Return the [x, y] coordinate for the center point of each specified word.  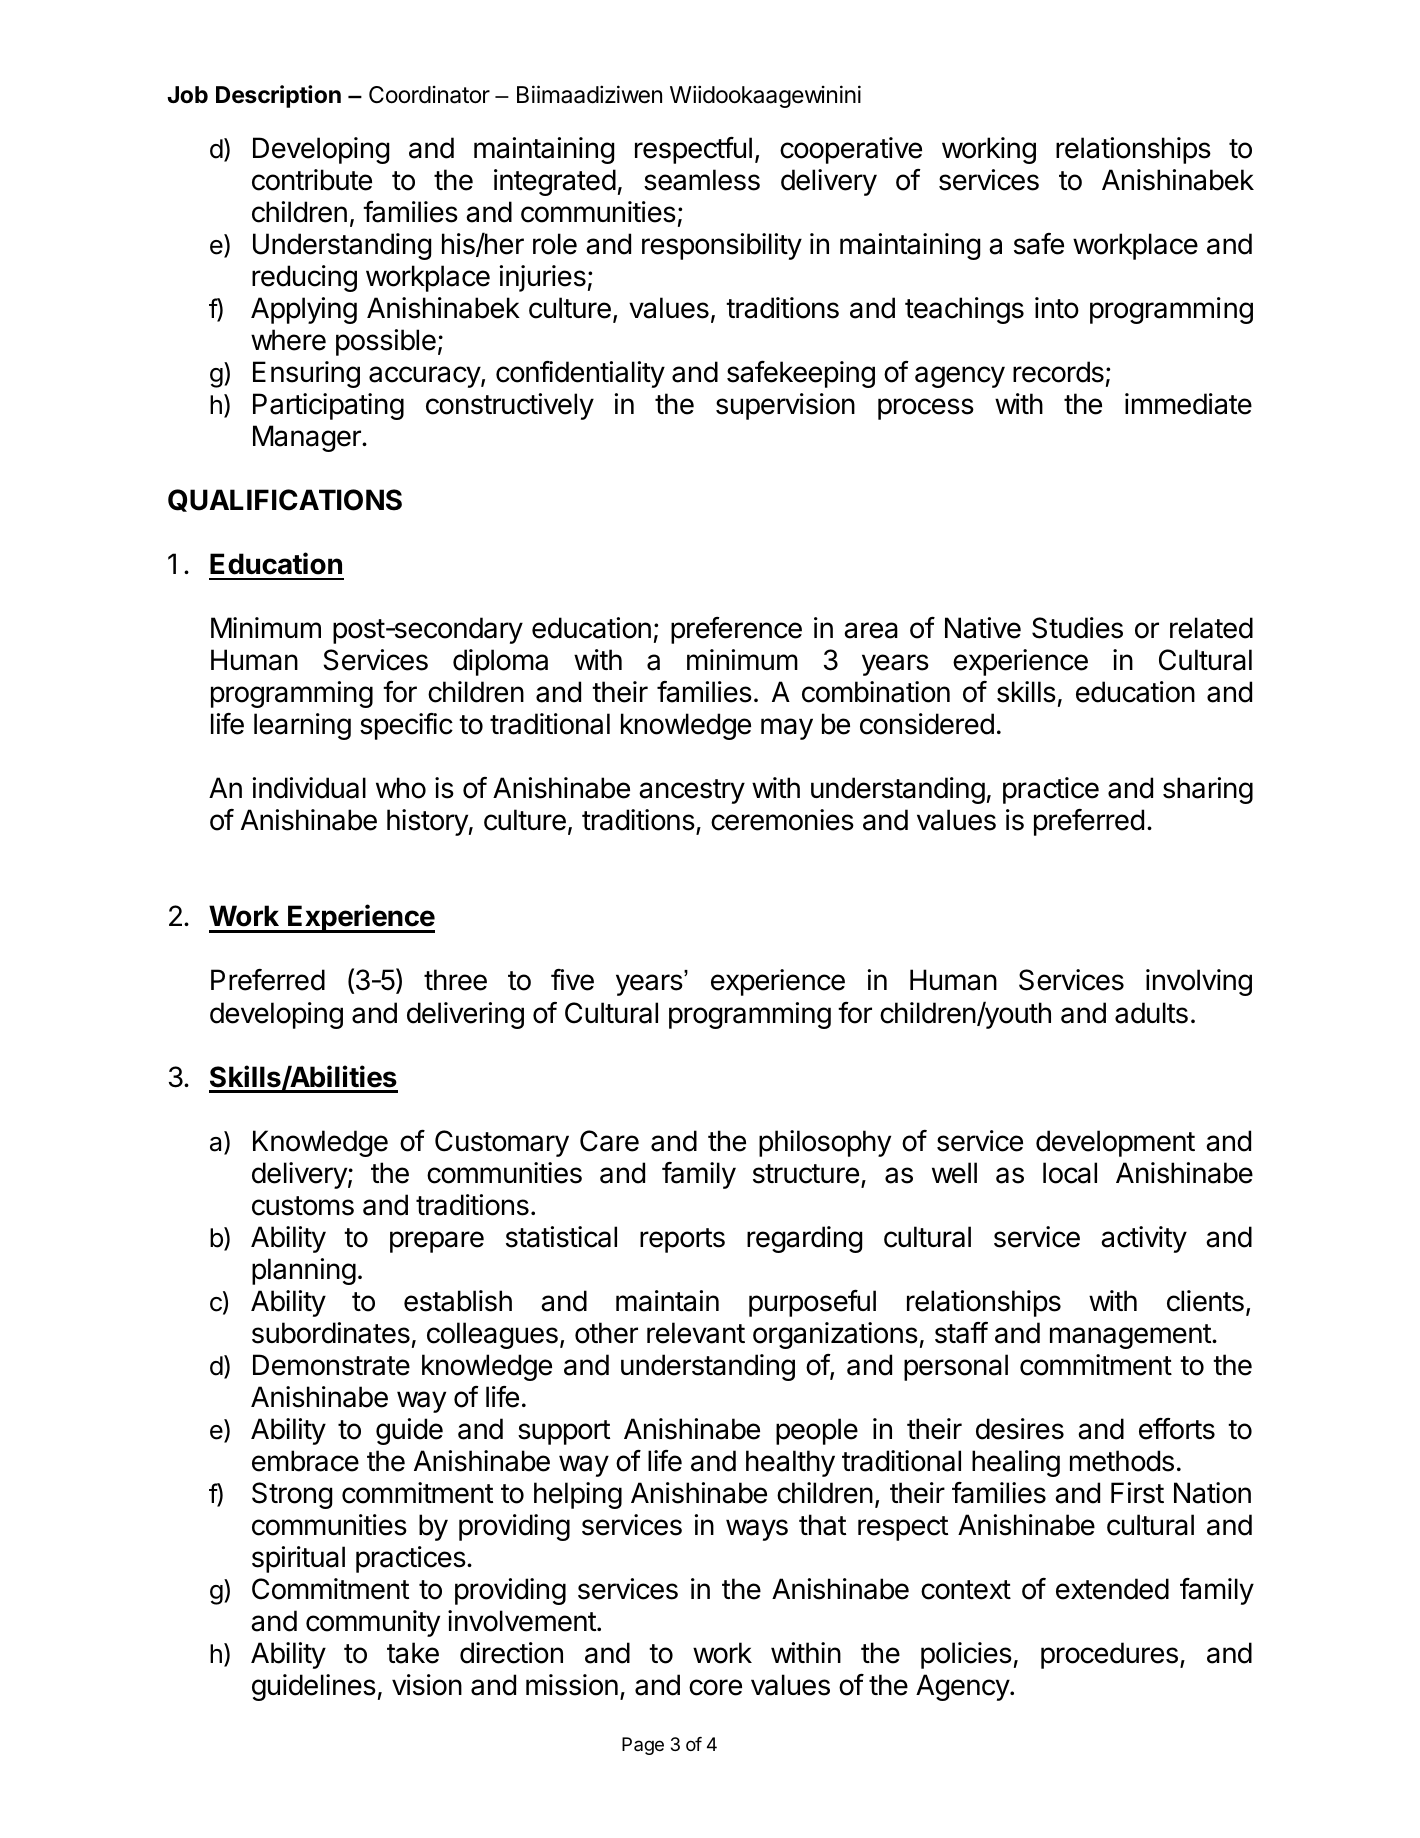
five [572, 980]
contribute [312, 180]
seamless [702, 180]
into [1057, 308]
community [373, 1623]
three [455, 980]
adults [1151, 1013]
